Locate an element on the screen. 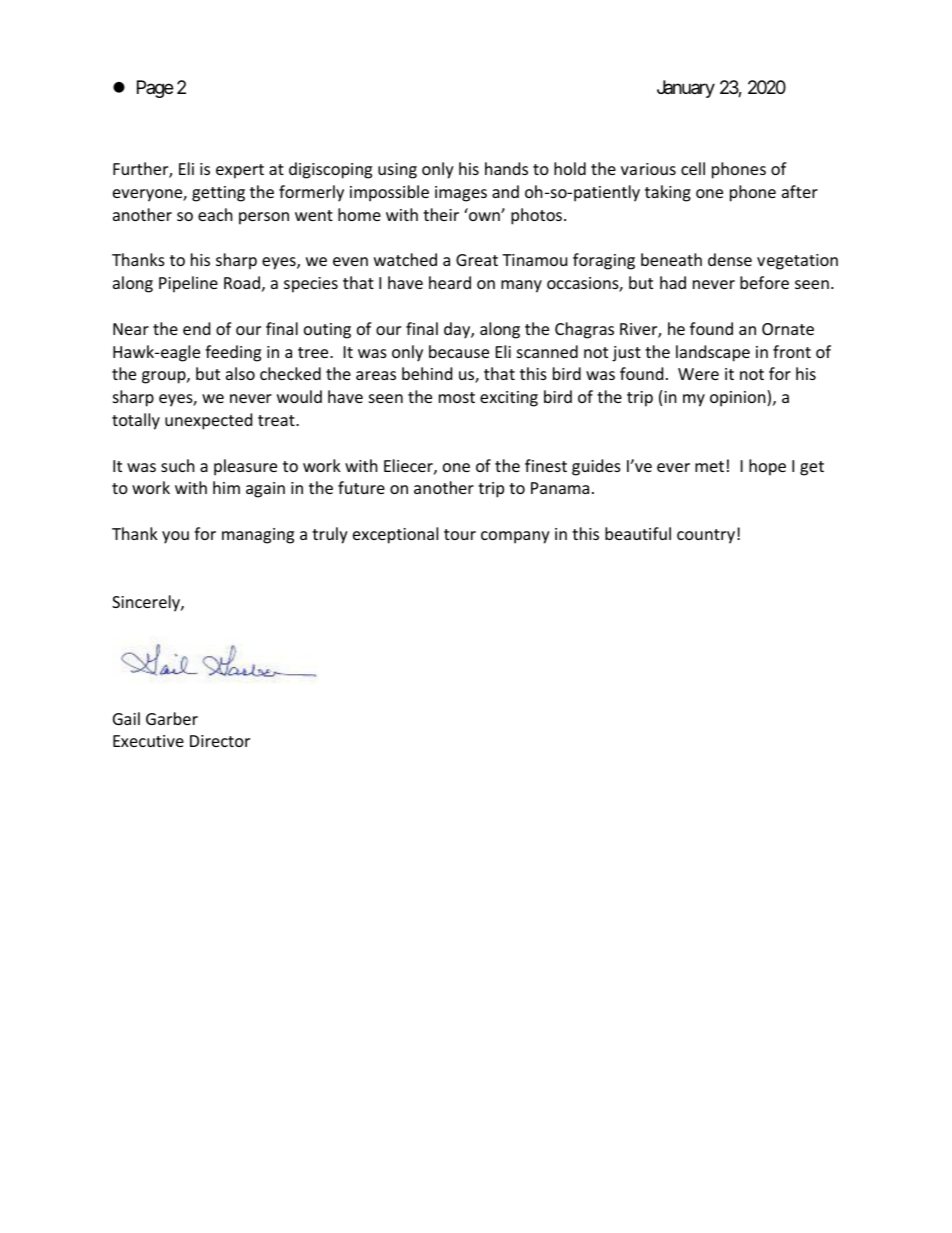 The height and width of the screenshot is (1233, 952). most is located at coordinates (457, 397).
